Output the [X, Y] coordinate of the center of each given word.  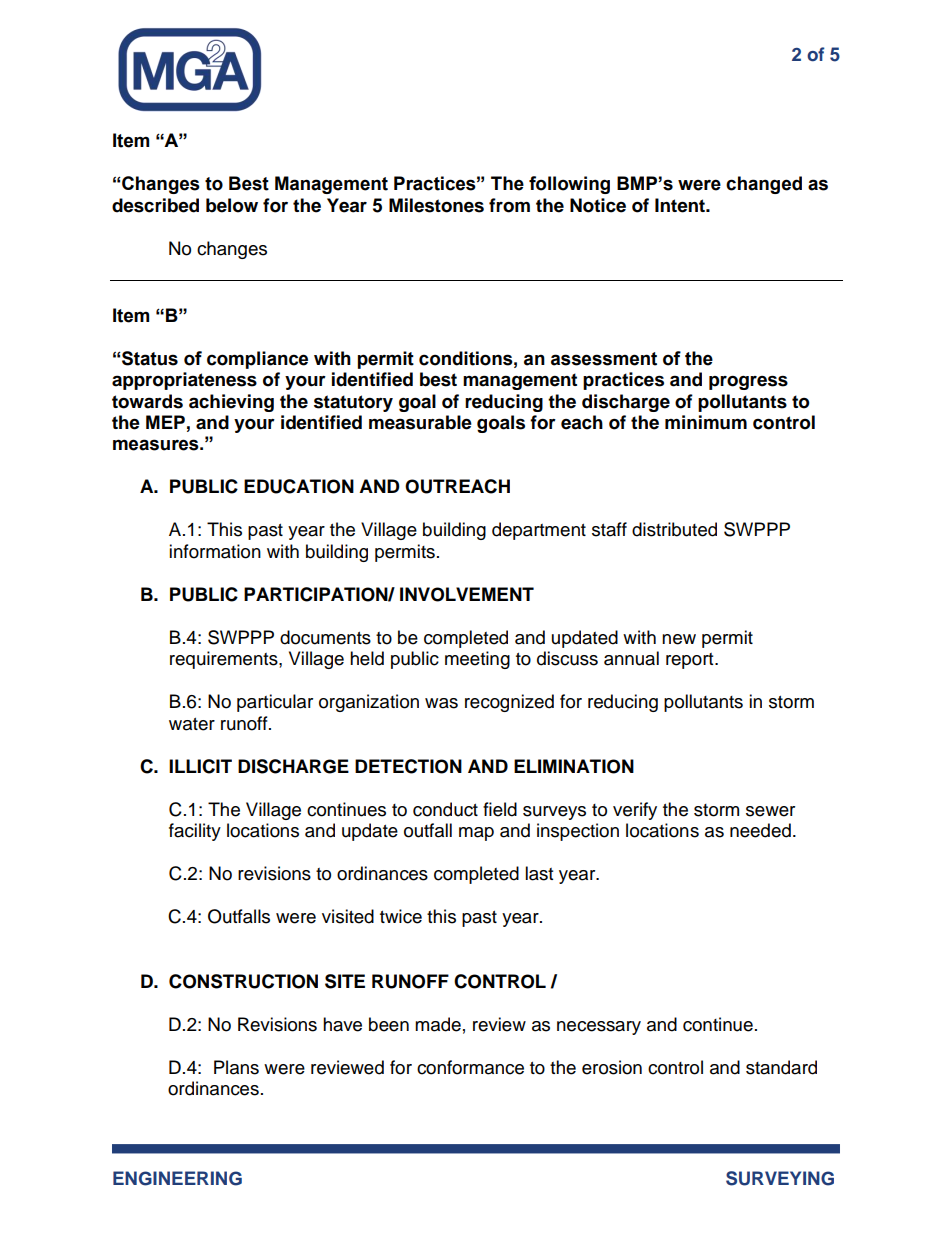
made [438, 1024]
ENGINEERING [177, 1178]
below [232, 205]
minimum [706, 422]
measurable [420, 422]
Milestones [436, 205]
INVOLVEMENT [467, 594]
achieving [231, 403]
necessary [599, 1028]
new [679, 639]
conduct [445, 809]
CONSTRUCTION [243, 981]
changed [764, 185]
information [215, 551]
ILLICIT [200, 766]
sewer [770, 811]
